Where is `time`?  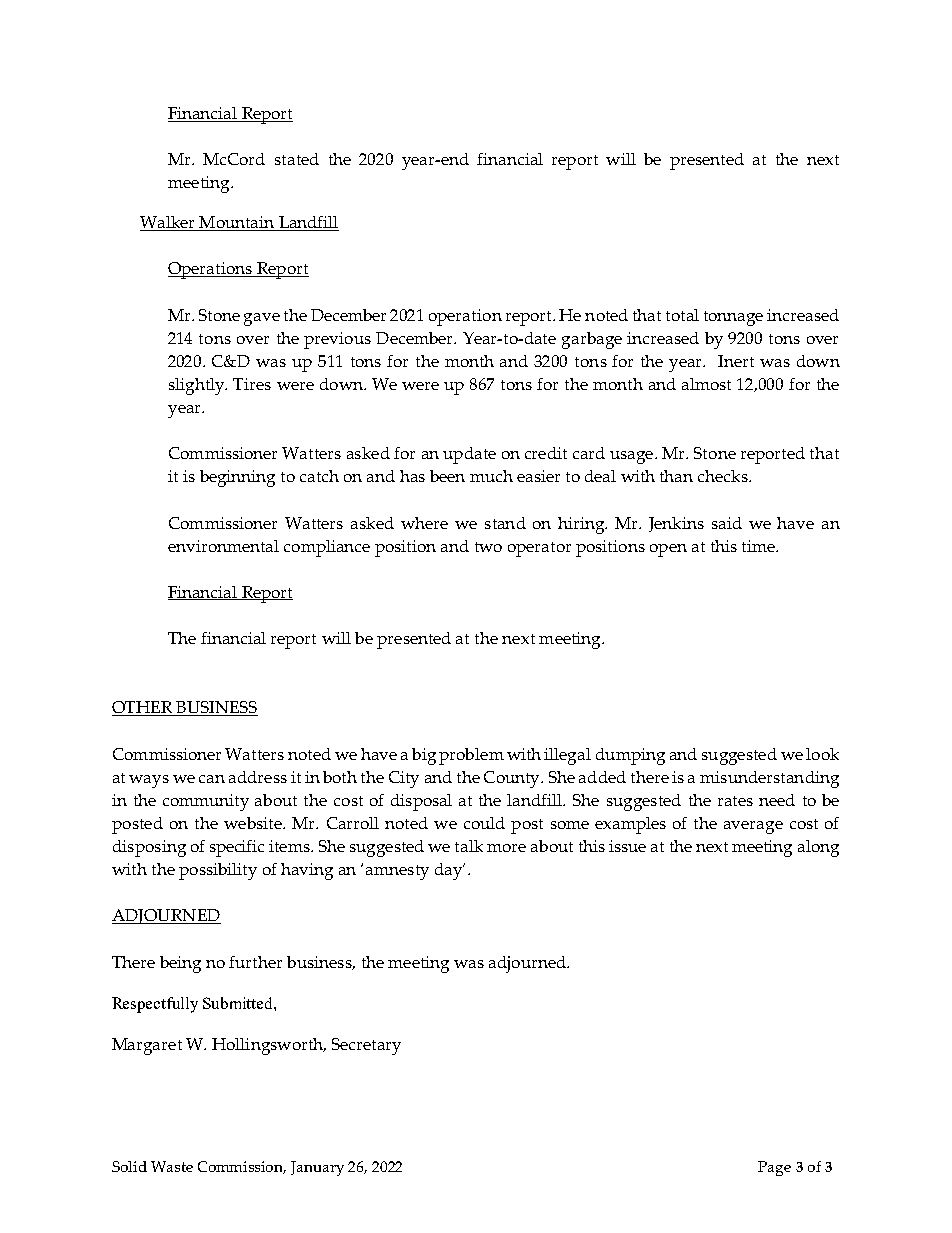
time is located at coordinates (759, 546).
